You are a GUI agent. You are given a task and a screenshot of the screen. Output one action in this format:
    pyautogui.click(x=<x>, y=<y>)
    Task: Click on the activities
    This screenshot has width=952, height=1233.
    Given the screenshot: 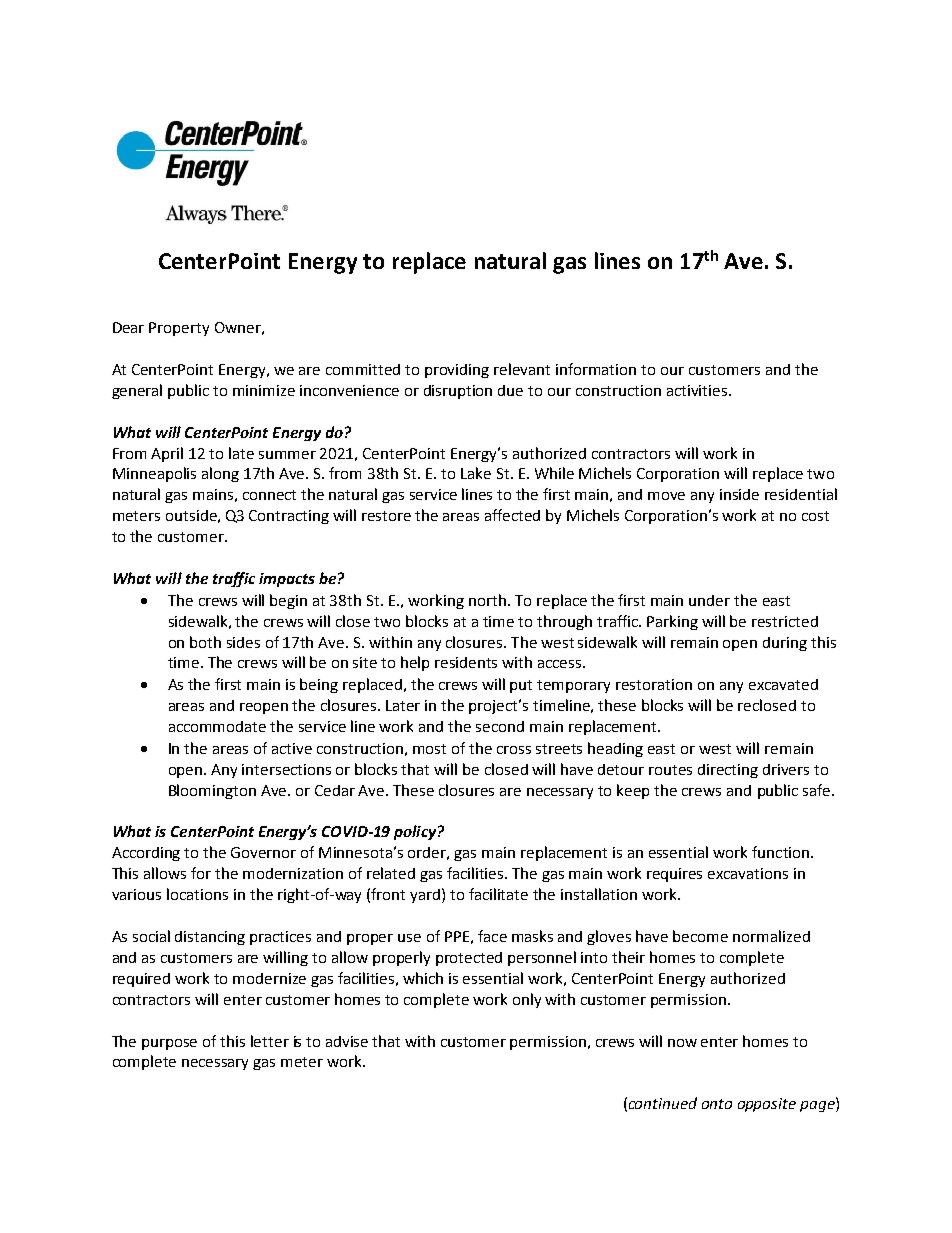 What is the action you would take?
    pyautogui.click(x=698, y=390)
